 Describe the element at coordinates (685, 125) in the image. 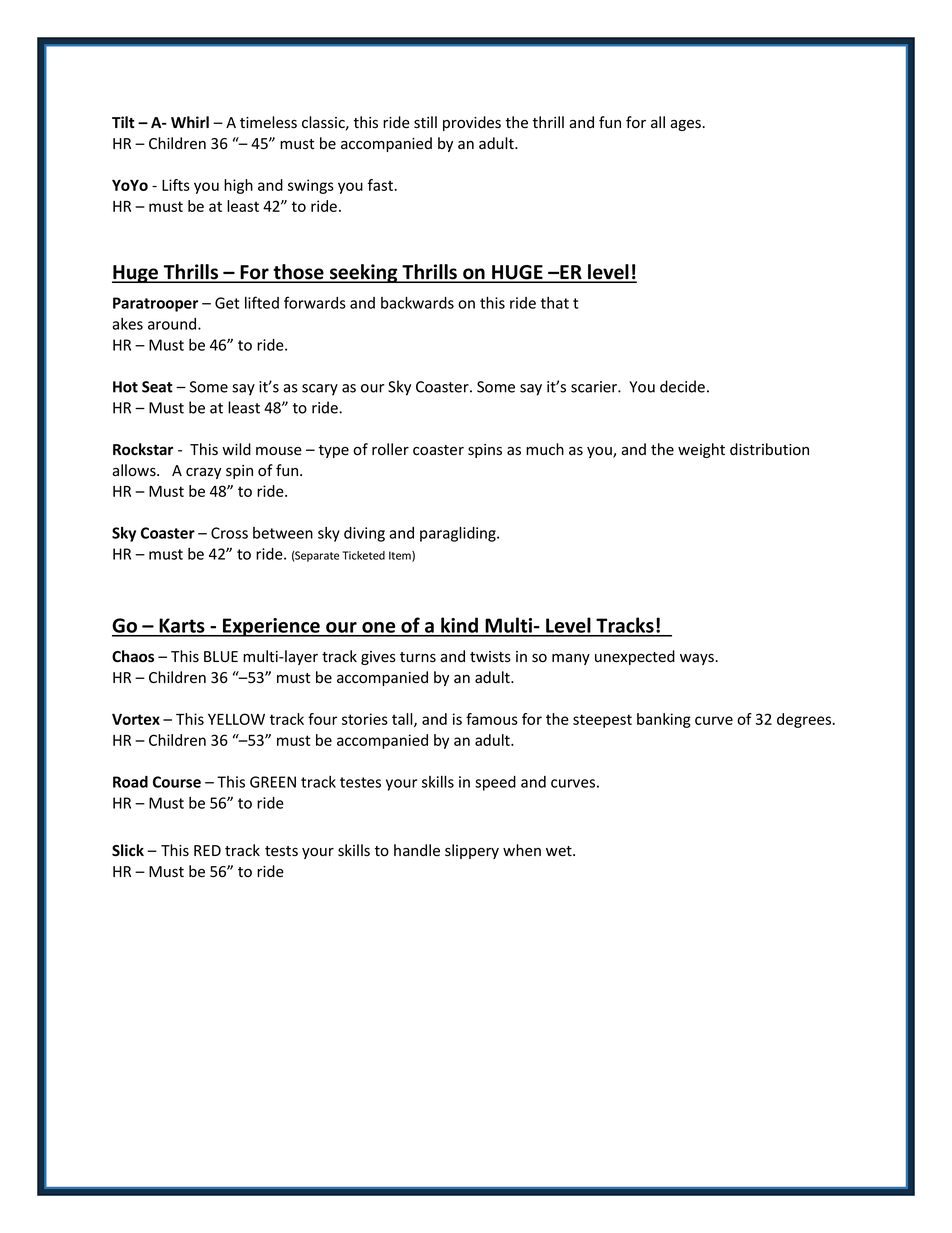

I see `ages` at that location.
